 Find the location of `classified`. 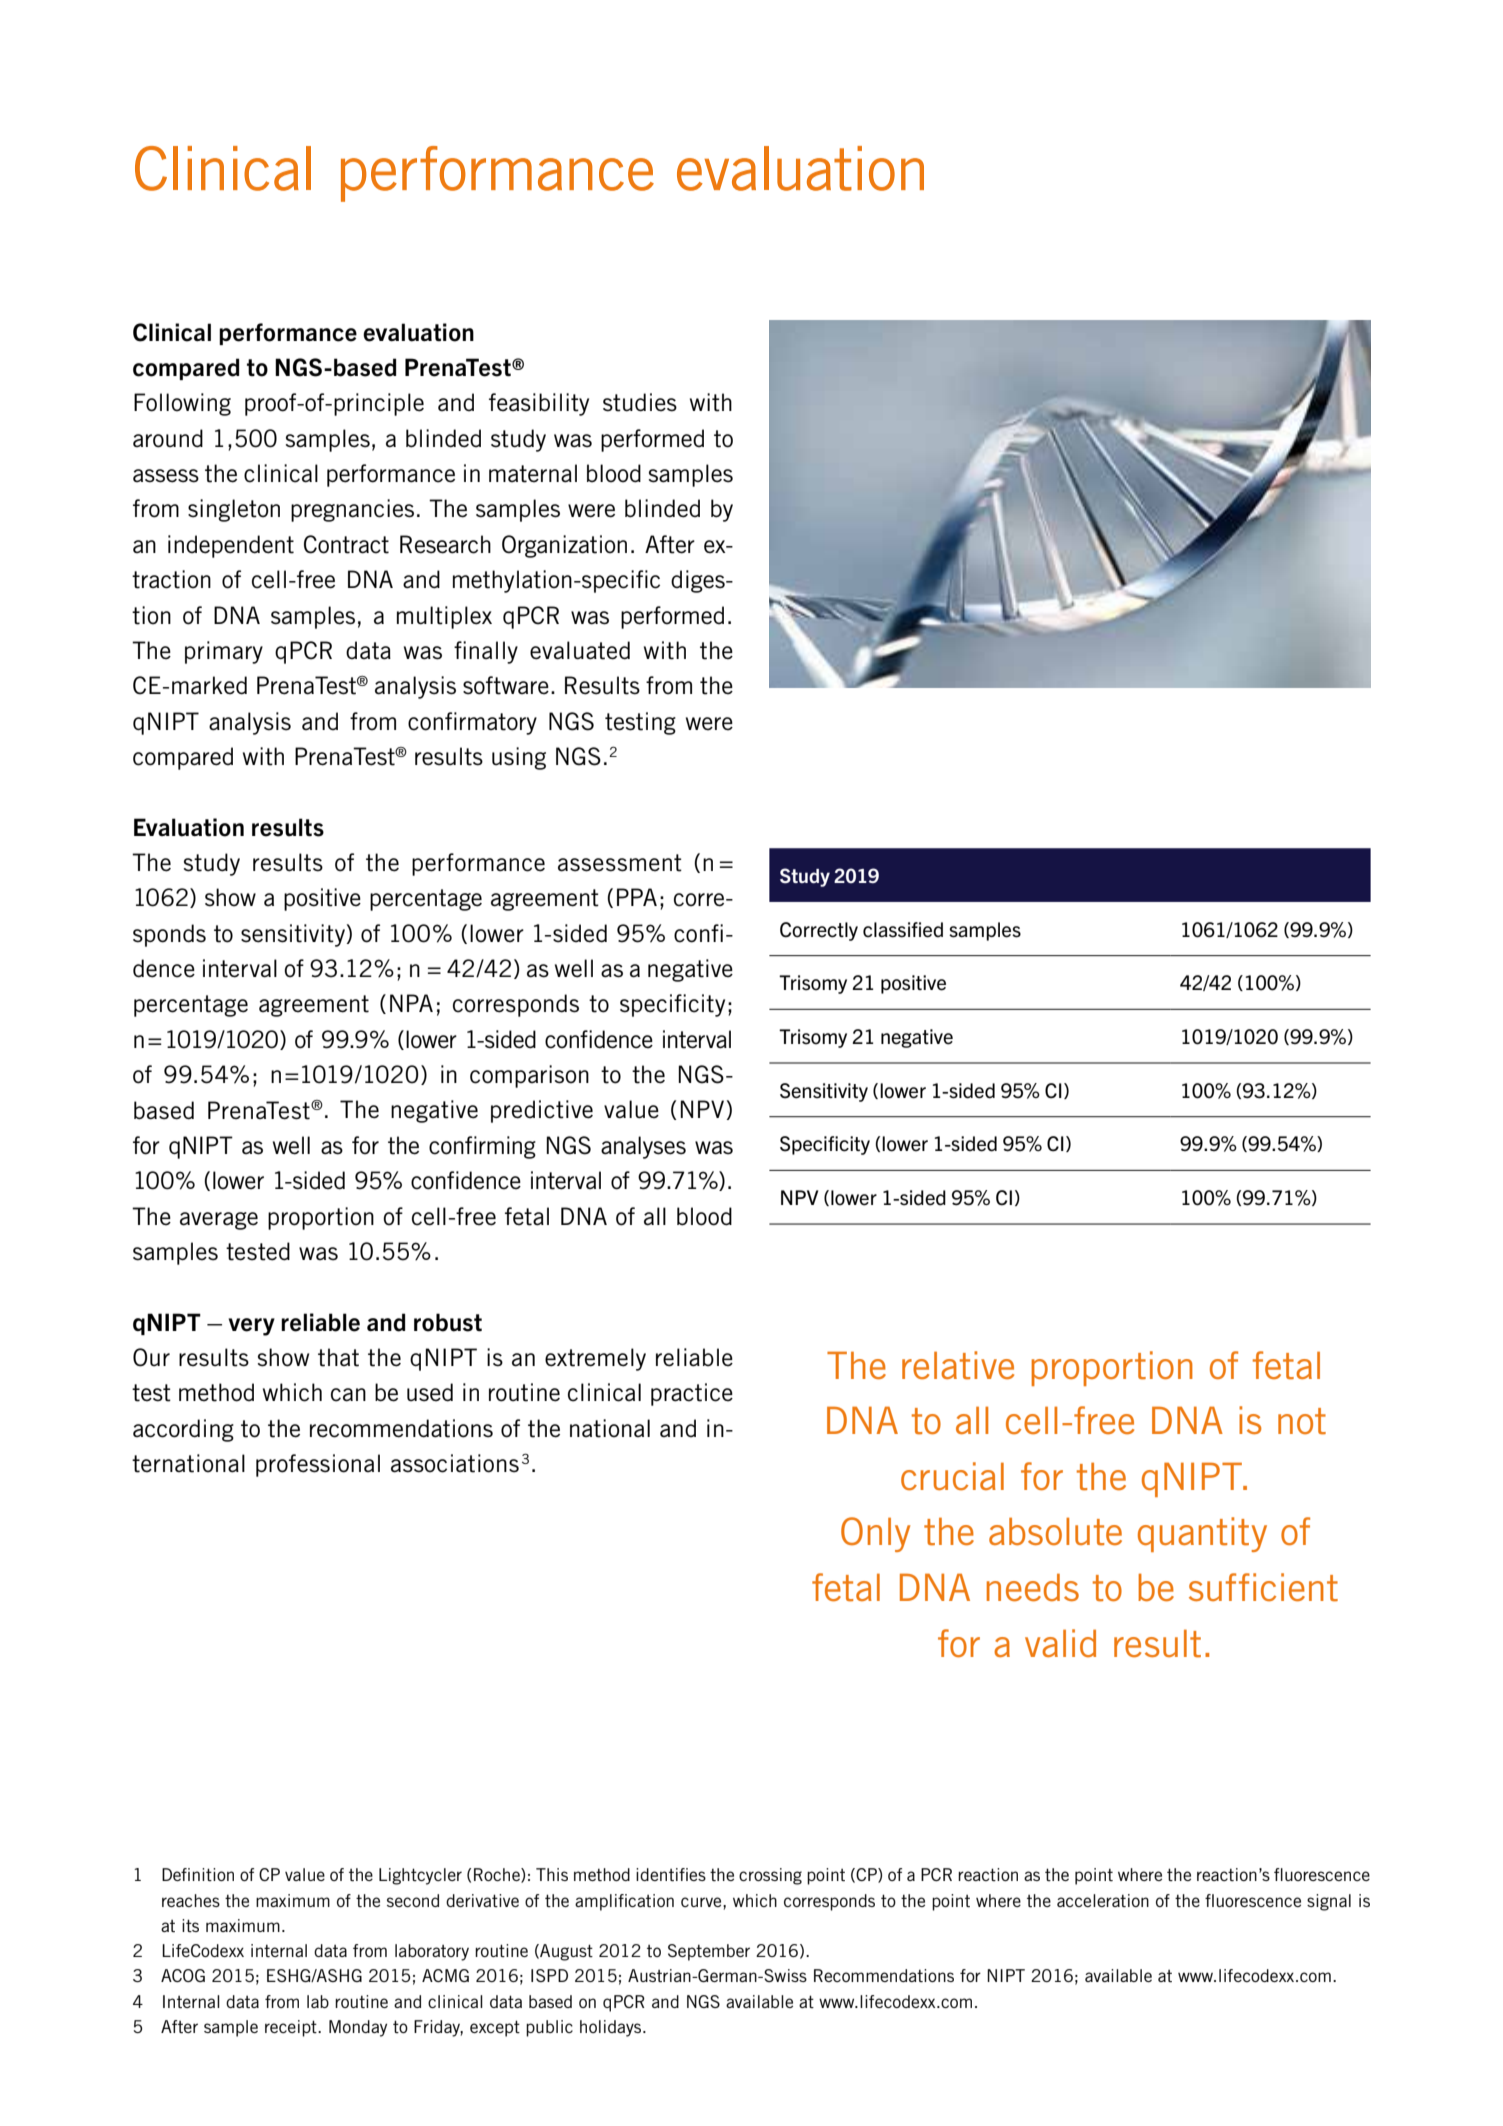

classified is located at coordinates (903, 930).
